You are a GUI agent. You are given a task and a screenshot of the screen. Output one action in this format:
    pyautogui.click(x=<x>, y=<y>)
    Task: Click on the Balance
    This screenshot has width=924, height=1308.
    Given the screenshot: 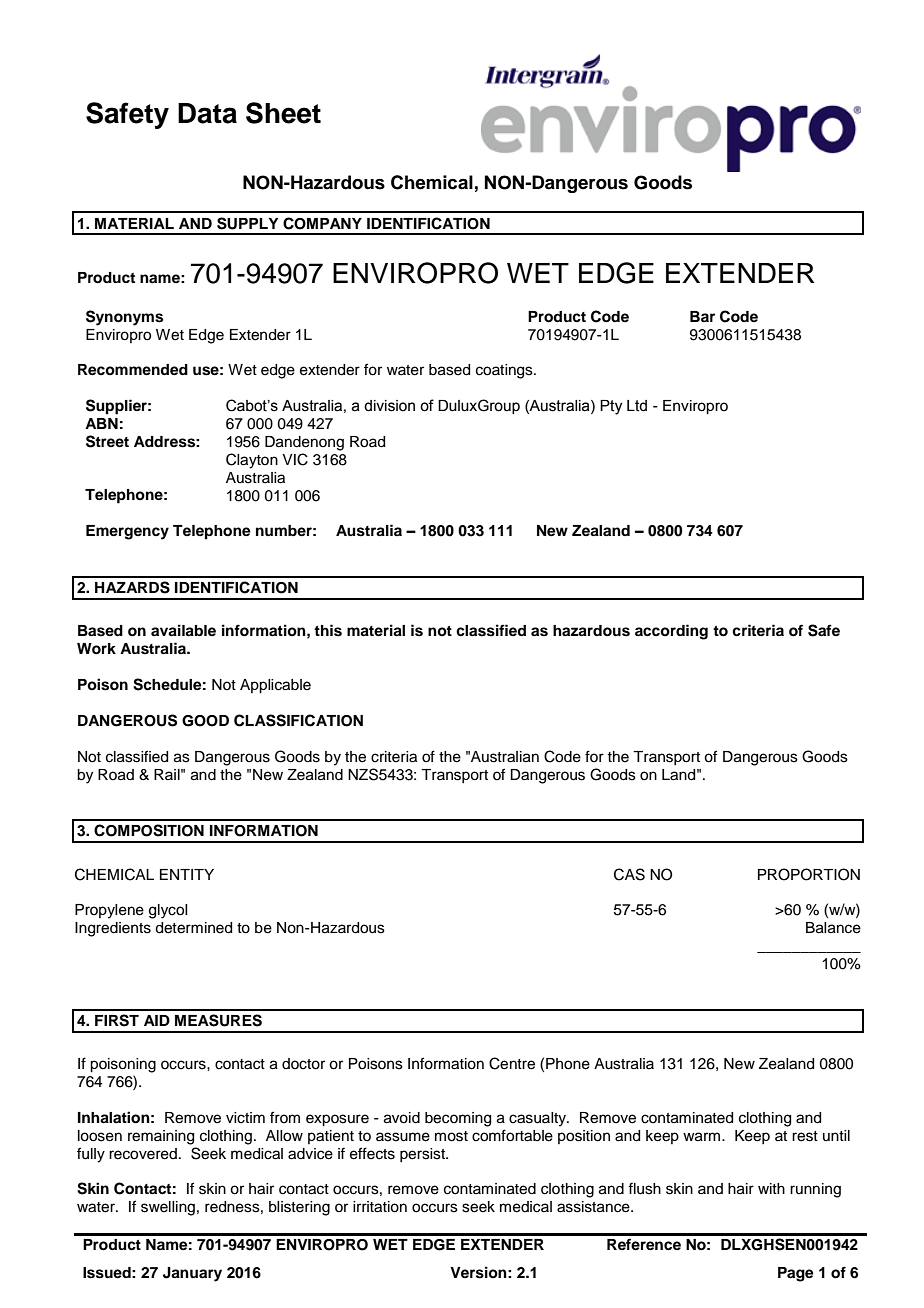 What is the action you would take?
    pyautogui.click(x=833, y=928)
